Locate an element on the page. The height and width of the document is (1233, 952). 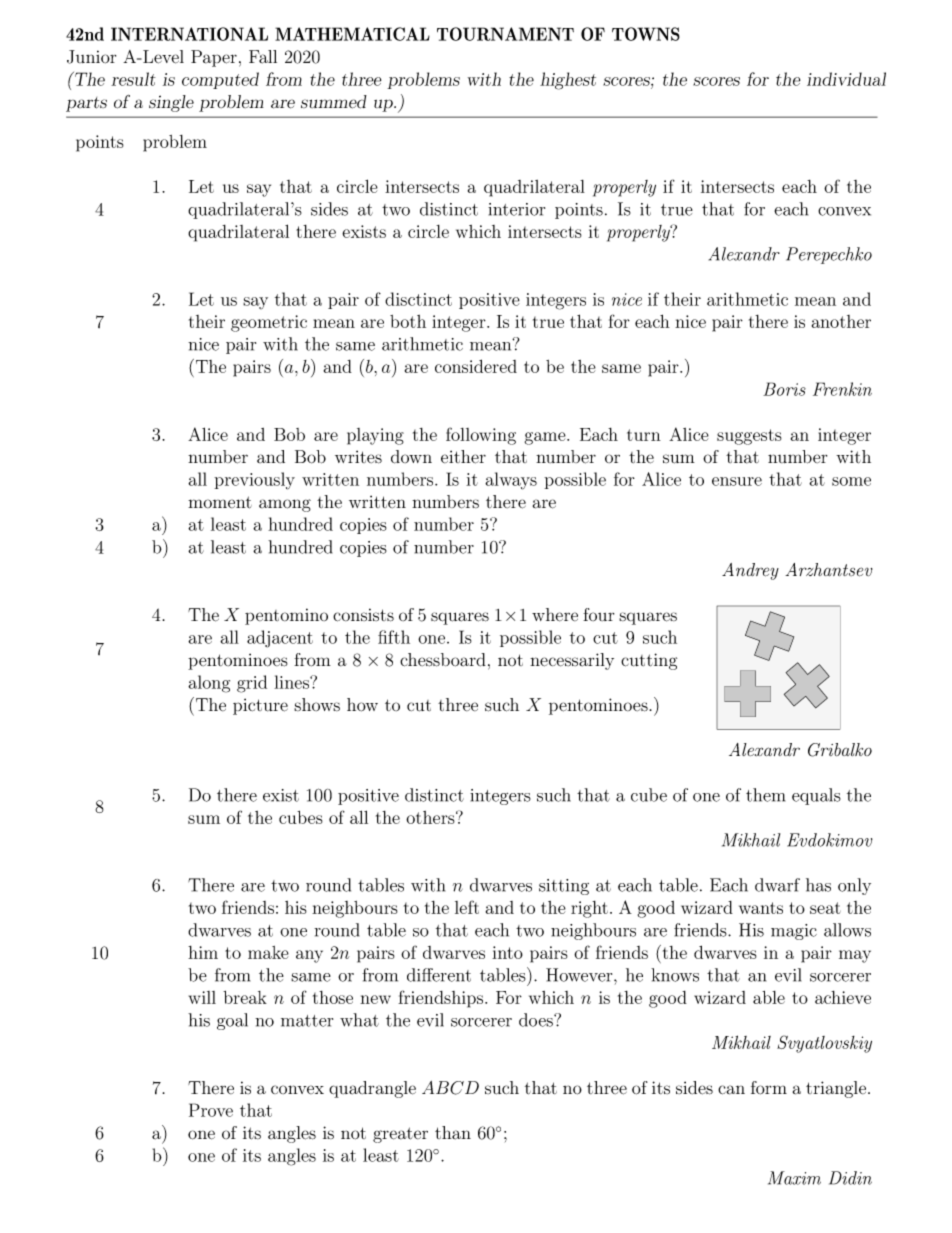
considered is located at coordinates (476, 366).
